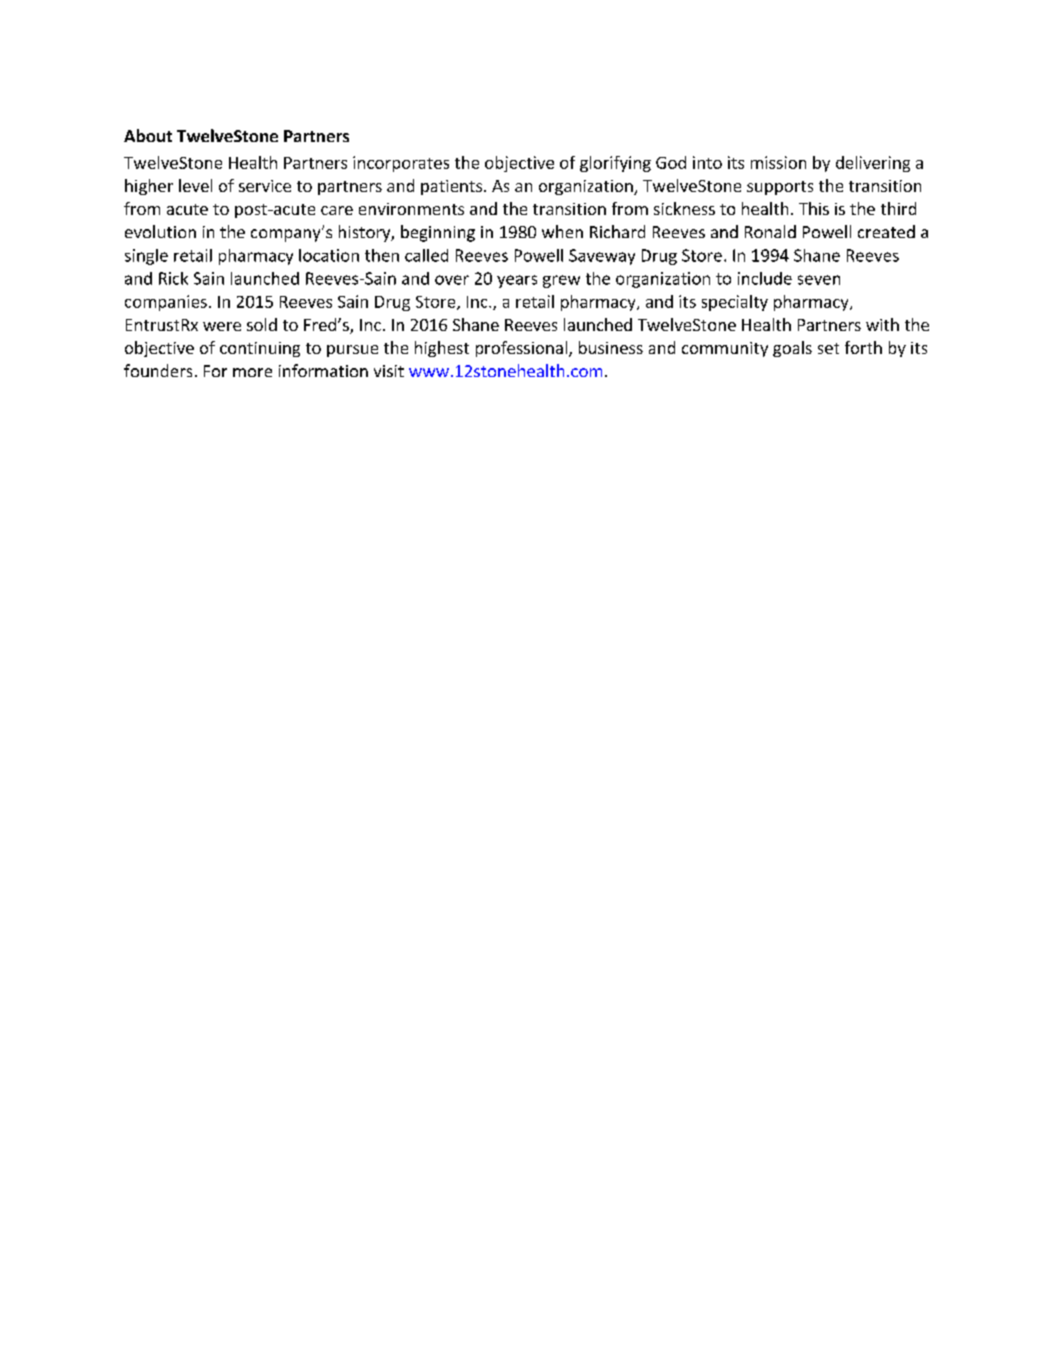 The height and width of the screenshot is (1365, 1055). What do you see at coordinates (882, 324) in the screenshot?
I see `with` at bounding box center [882, 324].
